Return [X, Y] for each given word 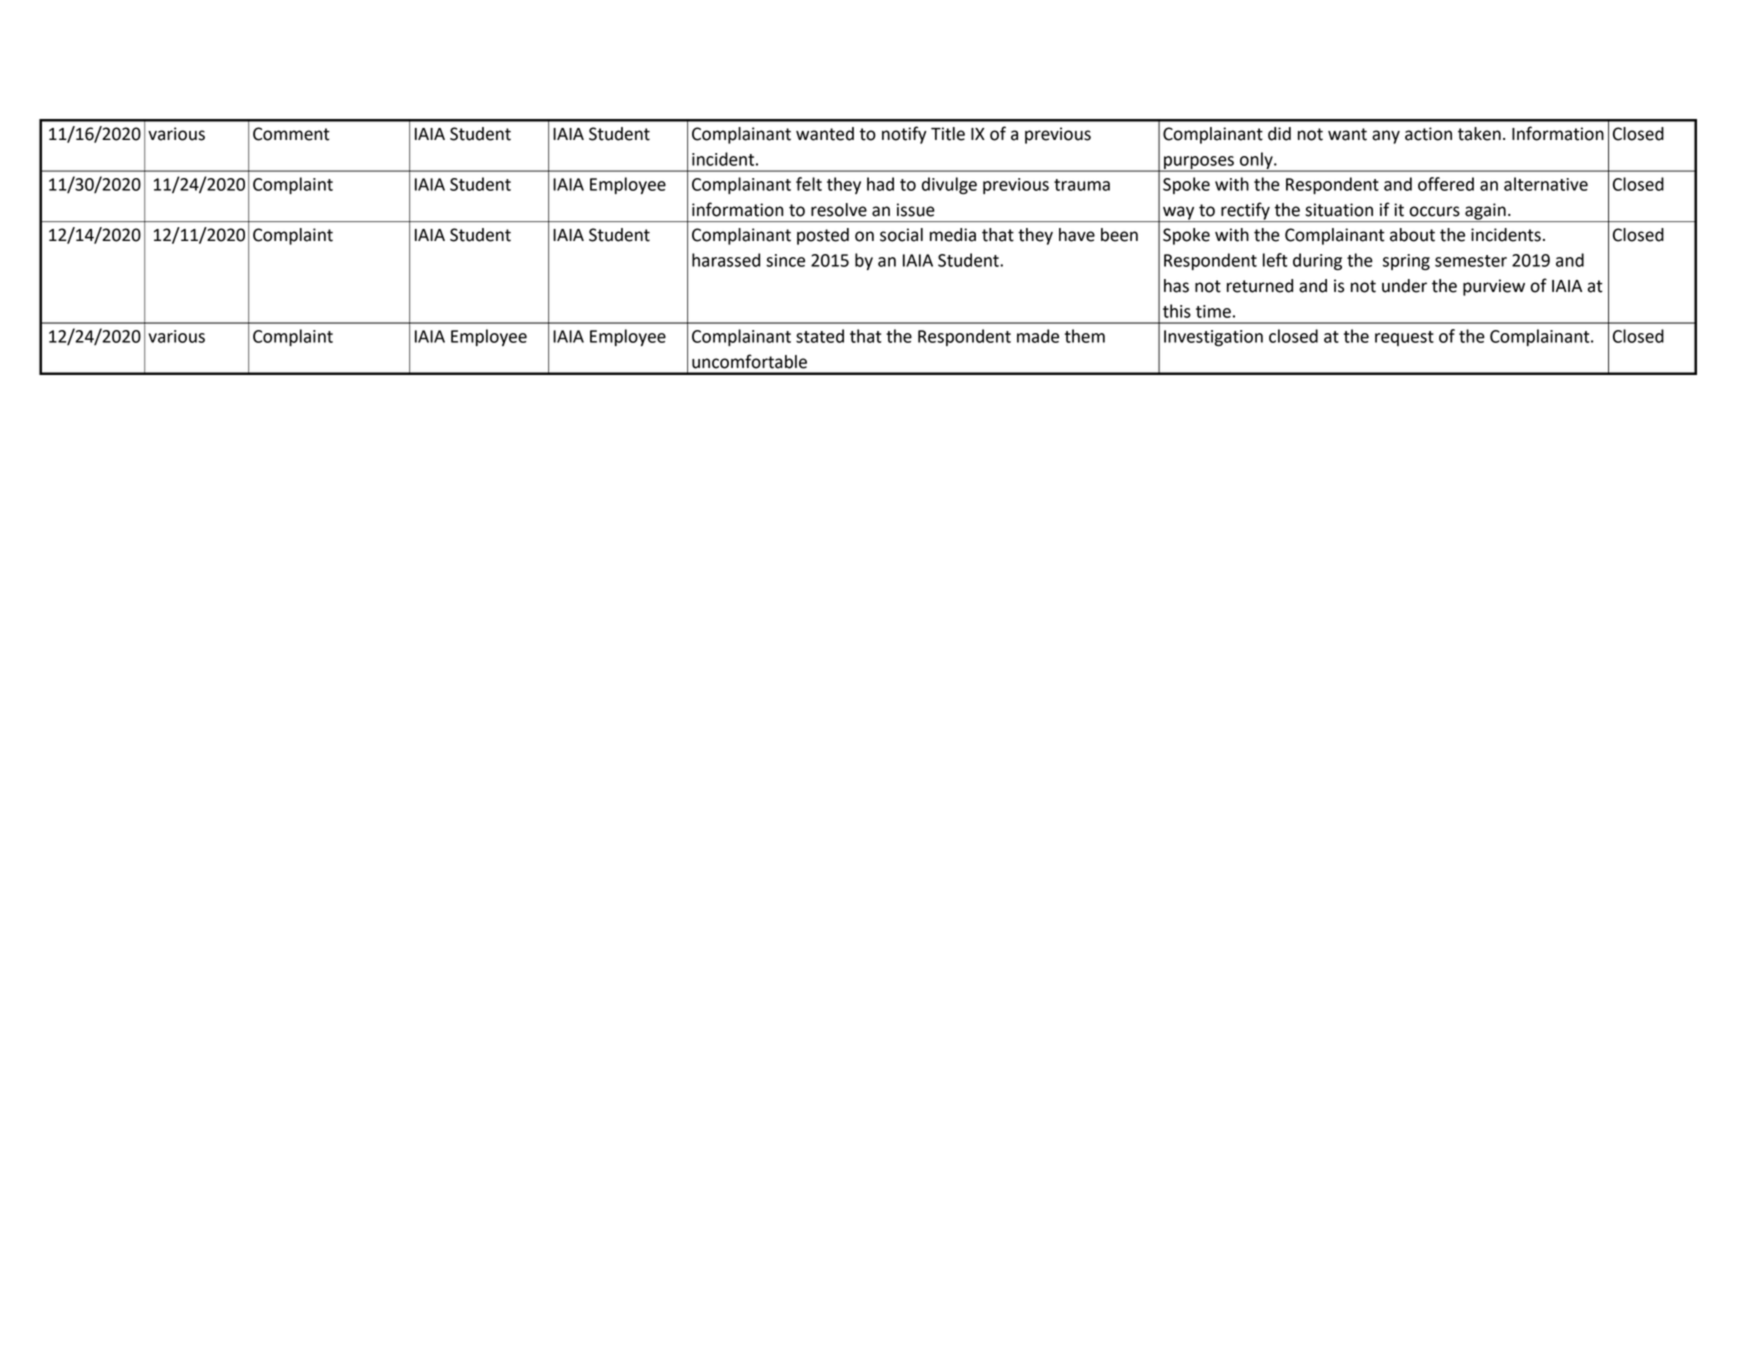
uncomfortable [749, 361]
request [1404, 338]
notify [904, 135]
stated [820, 336]
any [1386, 137]
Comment [291, 134]
